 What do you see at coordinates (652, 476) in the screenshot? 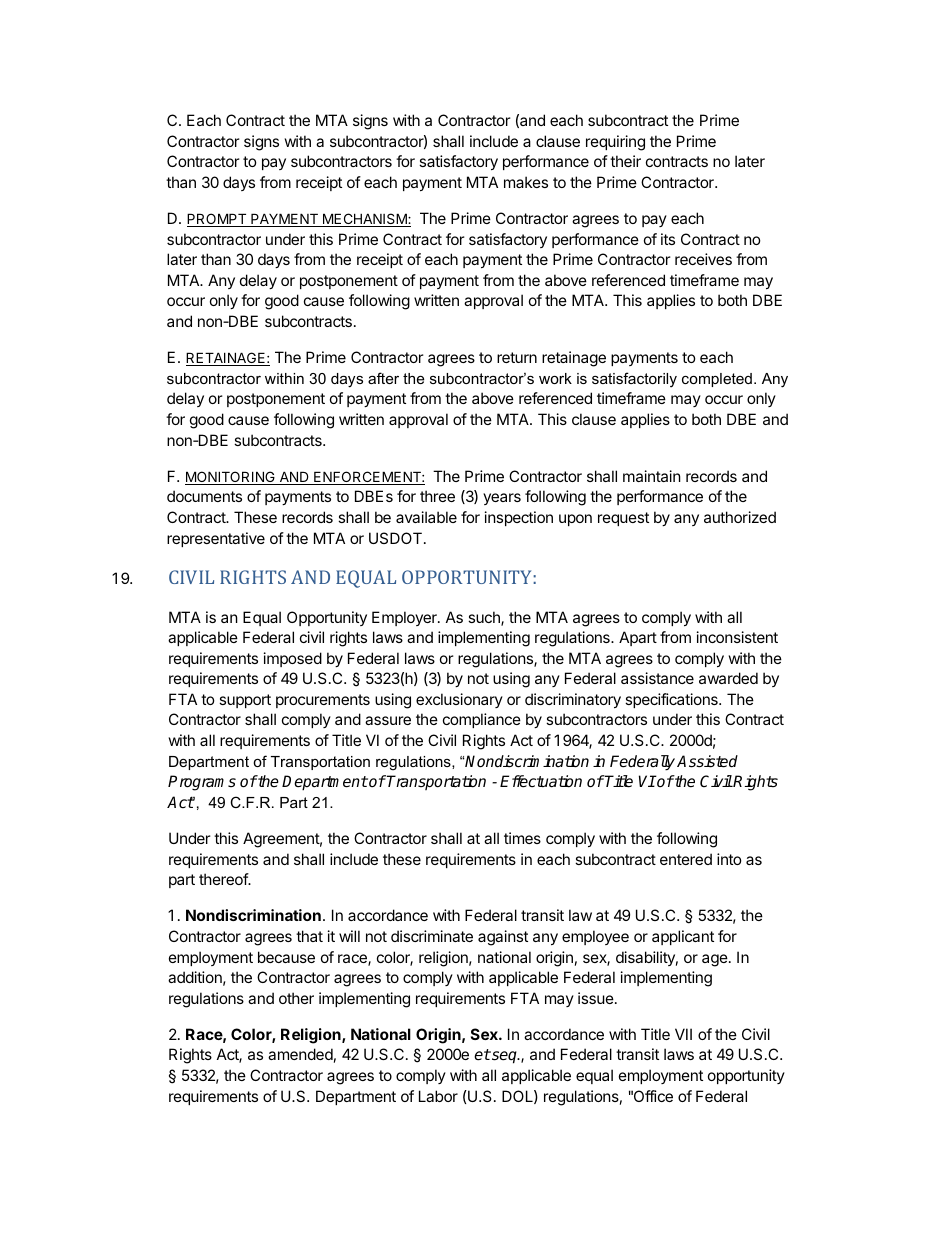
I see `maintain` at bounding box center [652, 476].
